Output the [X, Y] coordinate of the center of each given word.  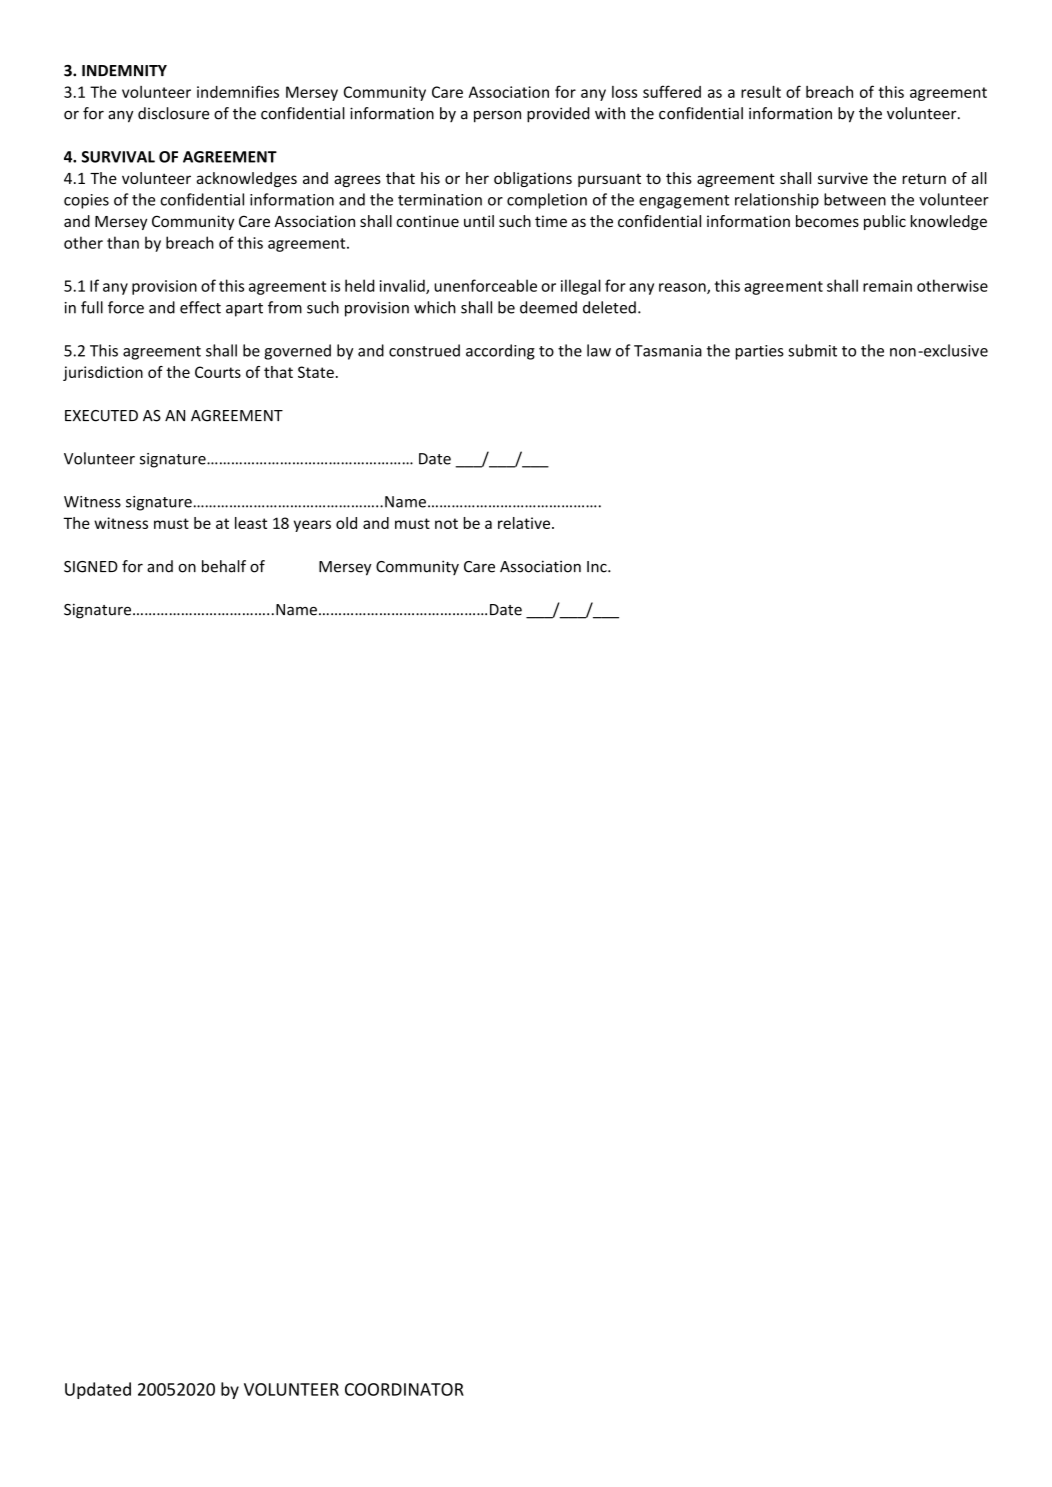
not [446, 523]
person [497, 117]
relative [524, 523]
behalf [224, 566]
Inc [598, 567]
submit [812, 350]
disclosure [173, 113]
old [346, 523]
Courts [218, 372]
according [500, 352]
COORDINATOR [404, 1389]
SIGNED [91, 567]
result [761, 91]
